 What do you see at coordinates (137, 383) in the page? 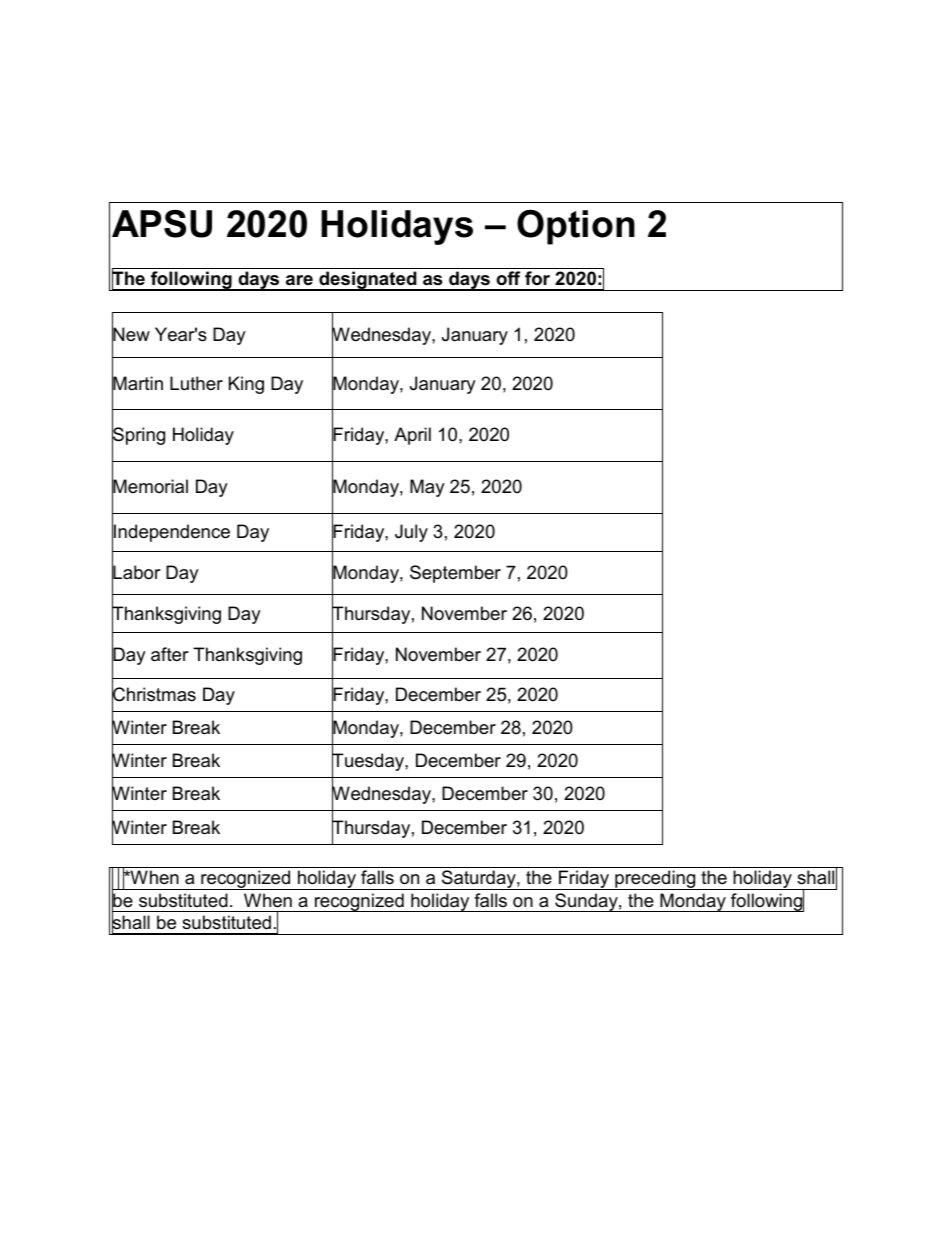
I see `Martin` at bounding box center [137, 383].
